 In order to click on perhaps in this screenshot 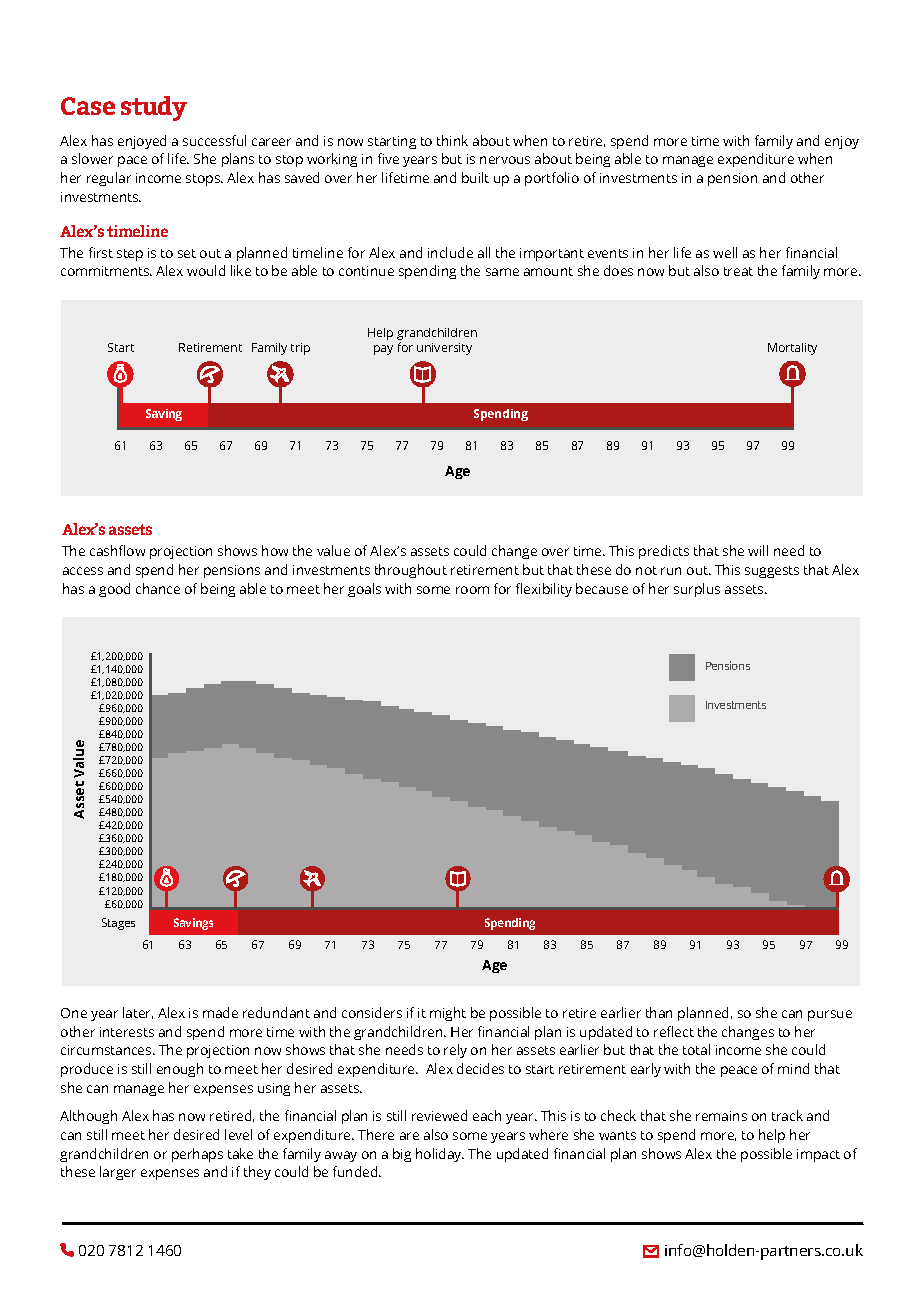, I will do `click(197, 1155)`.
